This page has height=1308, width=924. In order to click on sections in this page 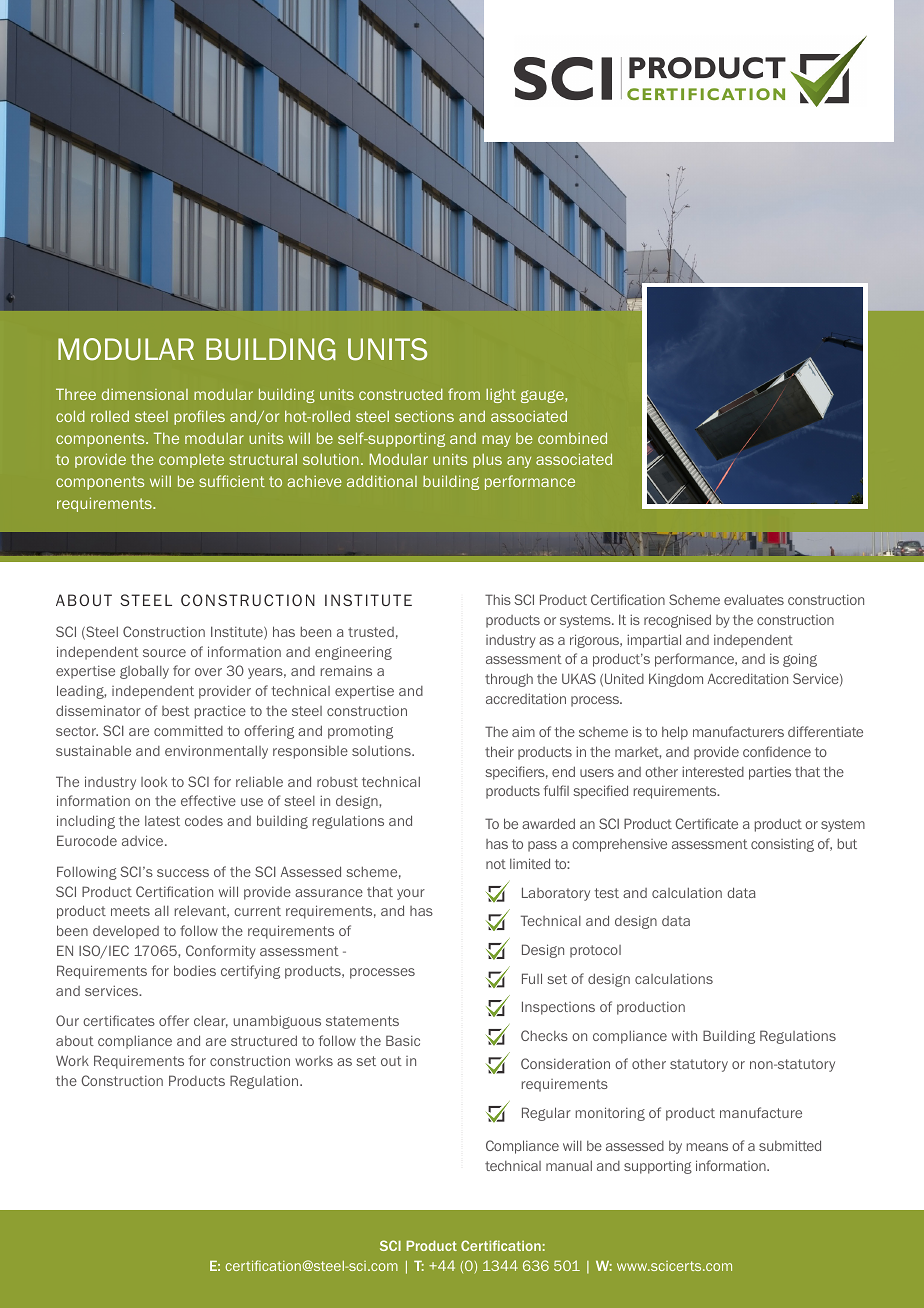, I will do `click(424, 416)`.
